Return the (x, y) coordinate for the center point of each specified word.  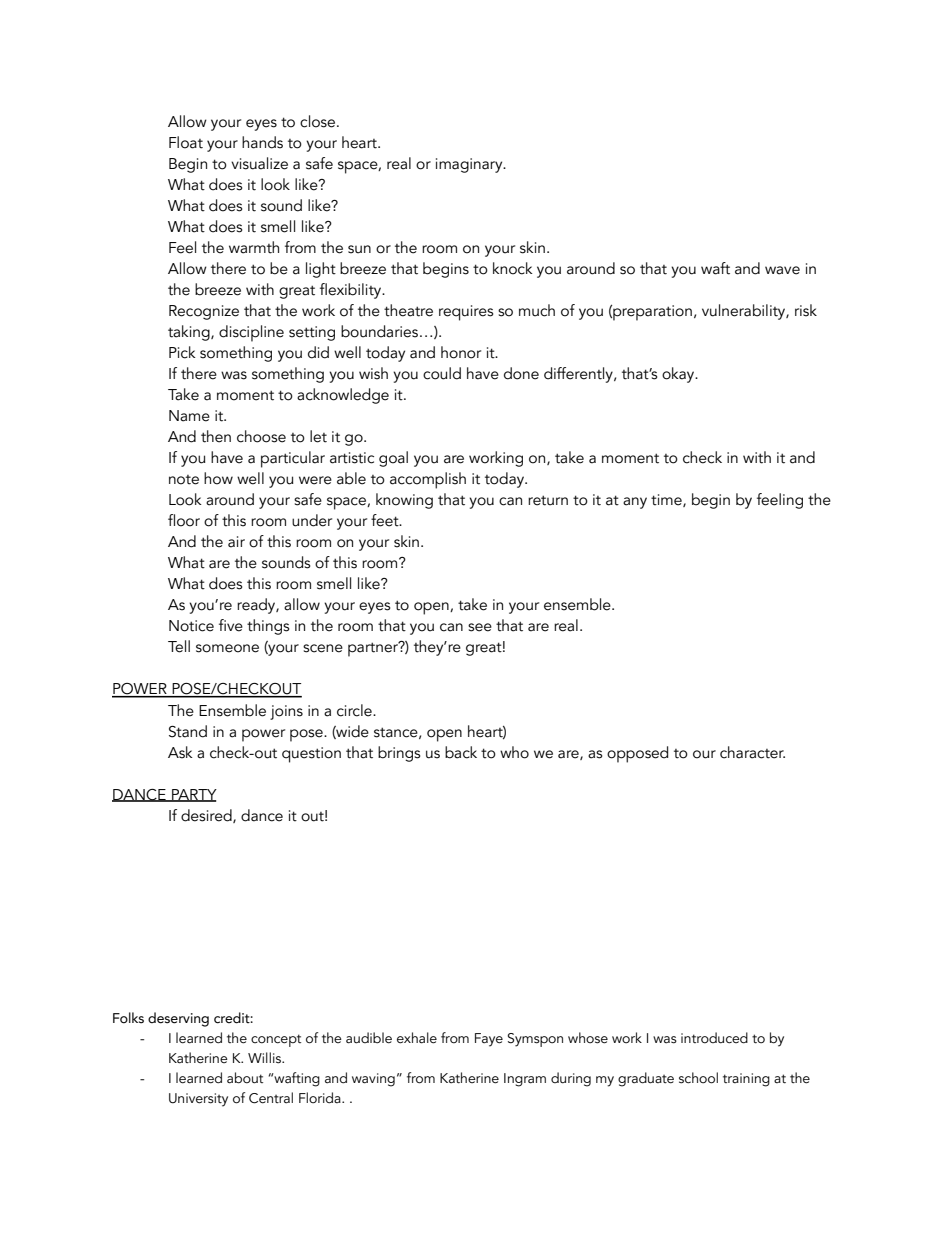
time (667, 500)
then (216, 436)
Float (186, 142)
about (245, 1078)
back (461, 752)
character (752, 752)
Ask (180, 752)
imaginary (470, 165)
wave (782, 270)
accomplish (428, 480)
